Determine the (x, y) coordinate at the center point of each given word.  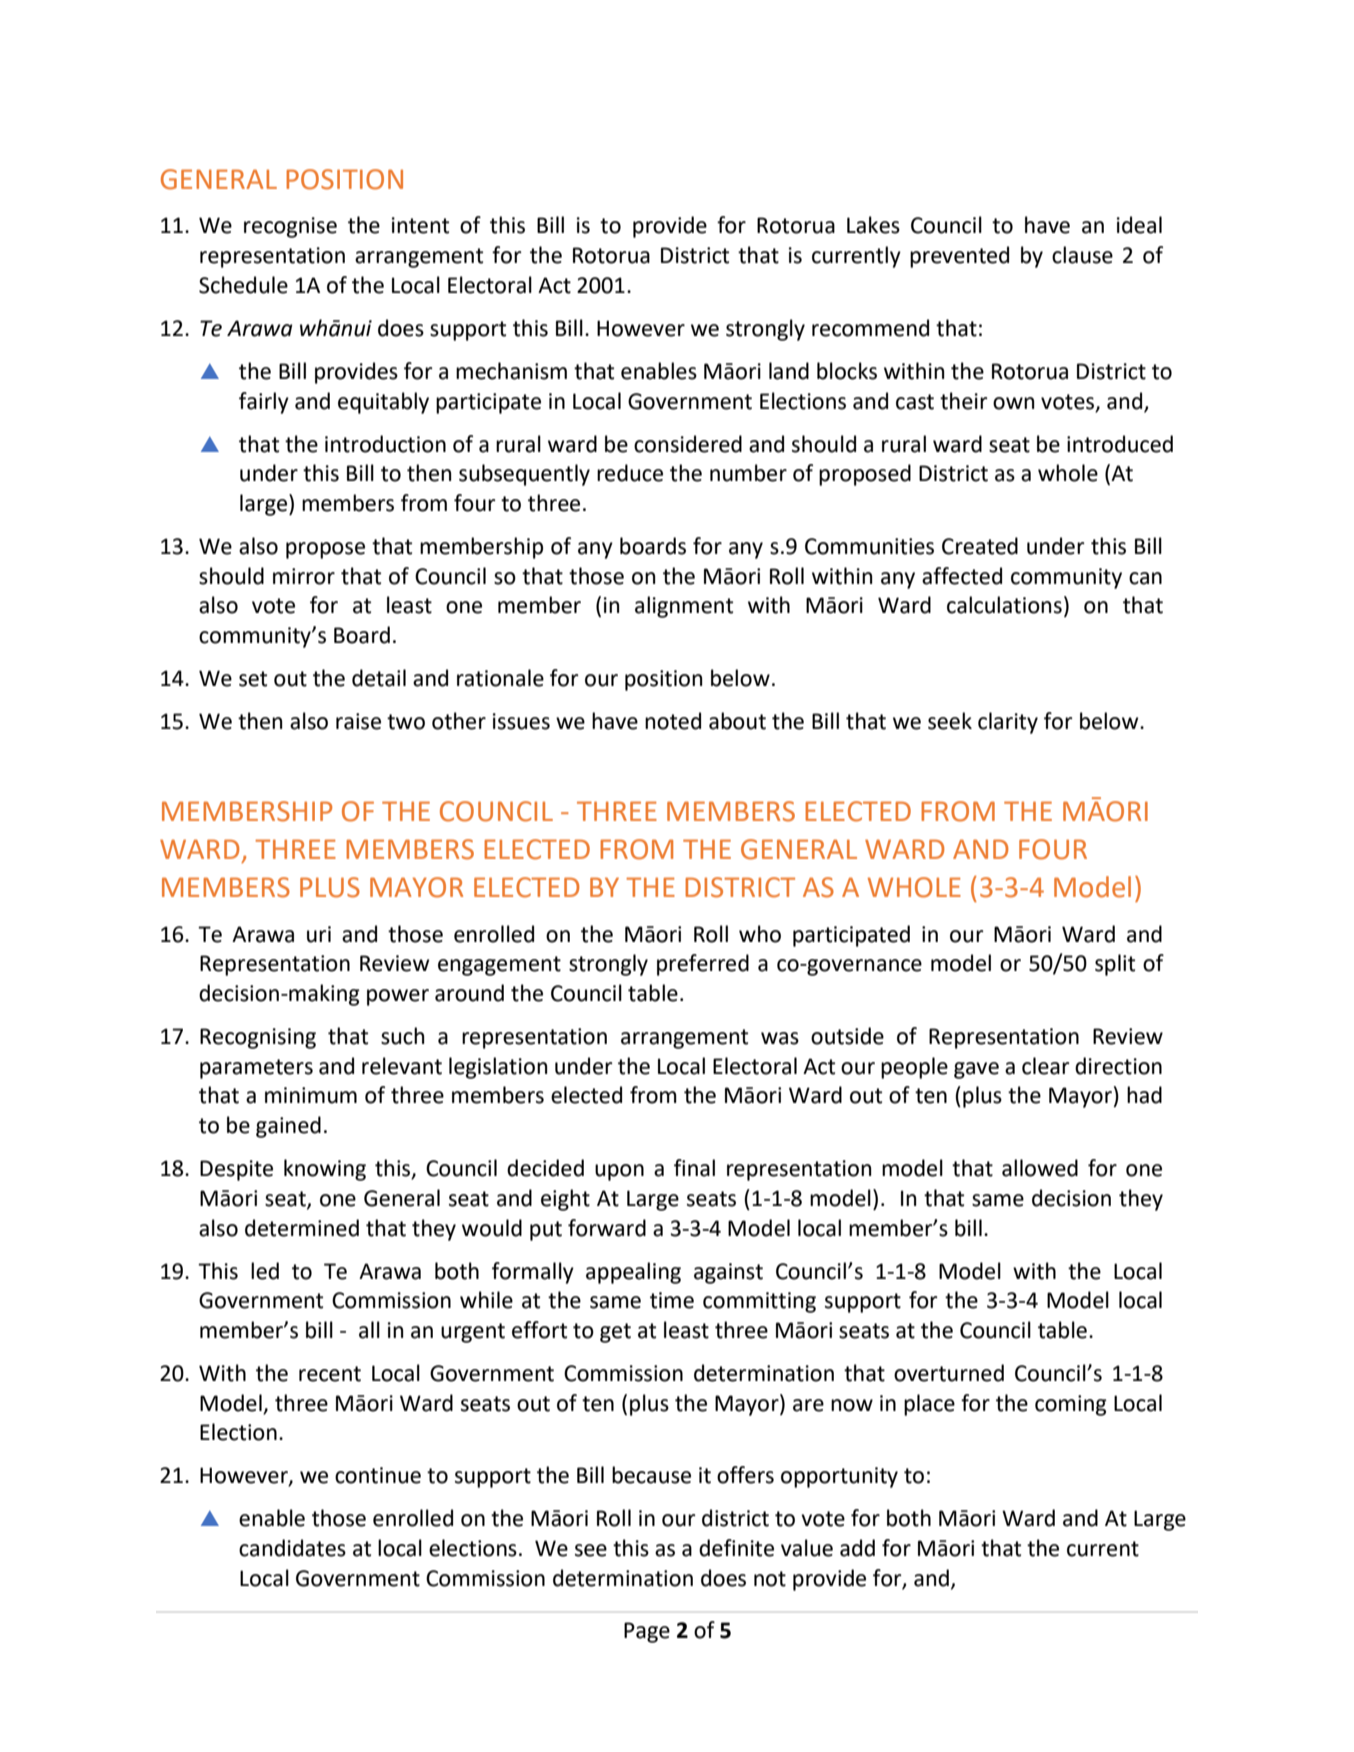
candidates (292, 1548)
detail (379, 678)
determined (302, 1228)
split (1115, 965)
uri (319, 934)
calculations (1004, 605)
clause (1082, 255)
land (789, 371)
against (728, 1273)
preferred (703, 965)
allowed (1040, 1168)
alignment (684, 607)
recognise (290, 227)
